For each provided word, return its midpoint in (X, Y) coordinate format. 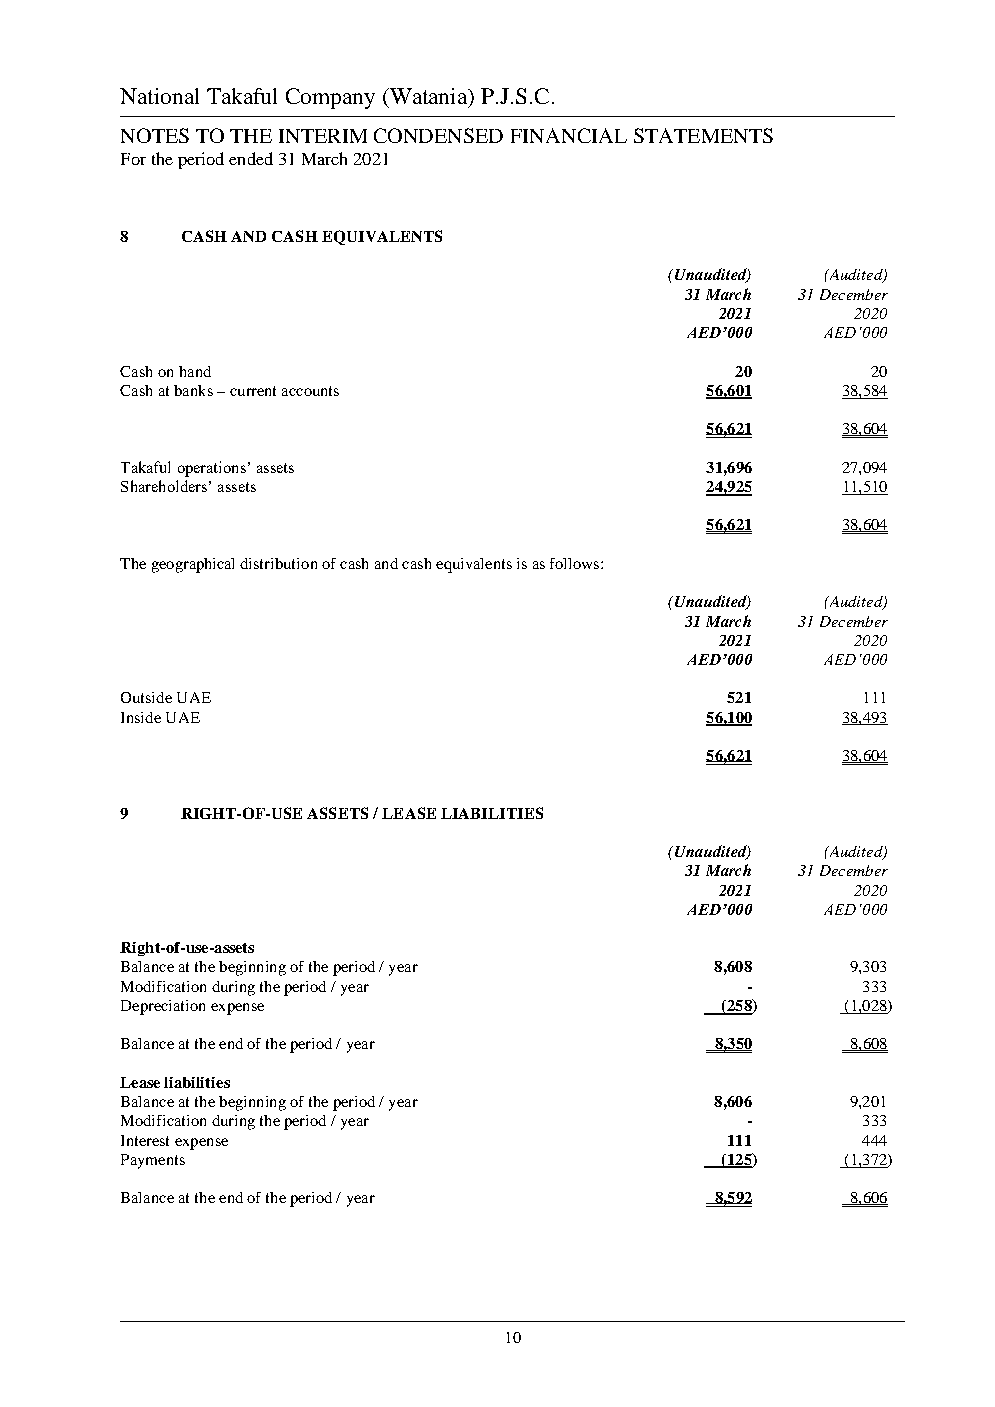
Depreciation (163, 1007)
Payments (153, 1161)
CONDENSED (438, 135)
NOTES (155, 135)
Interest (145, 1140)
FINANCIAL (569, 135)
